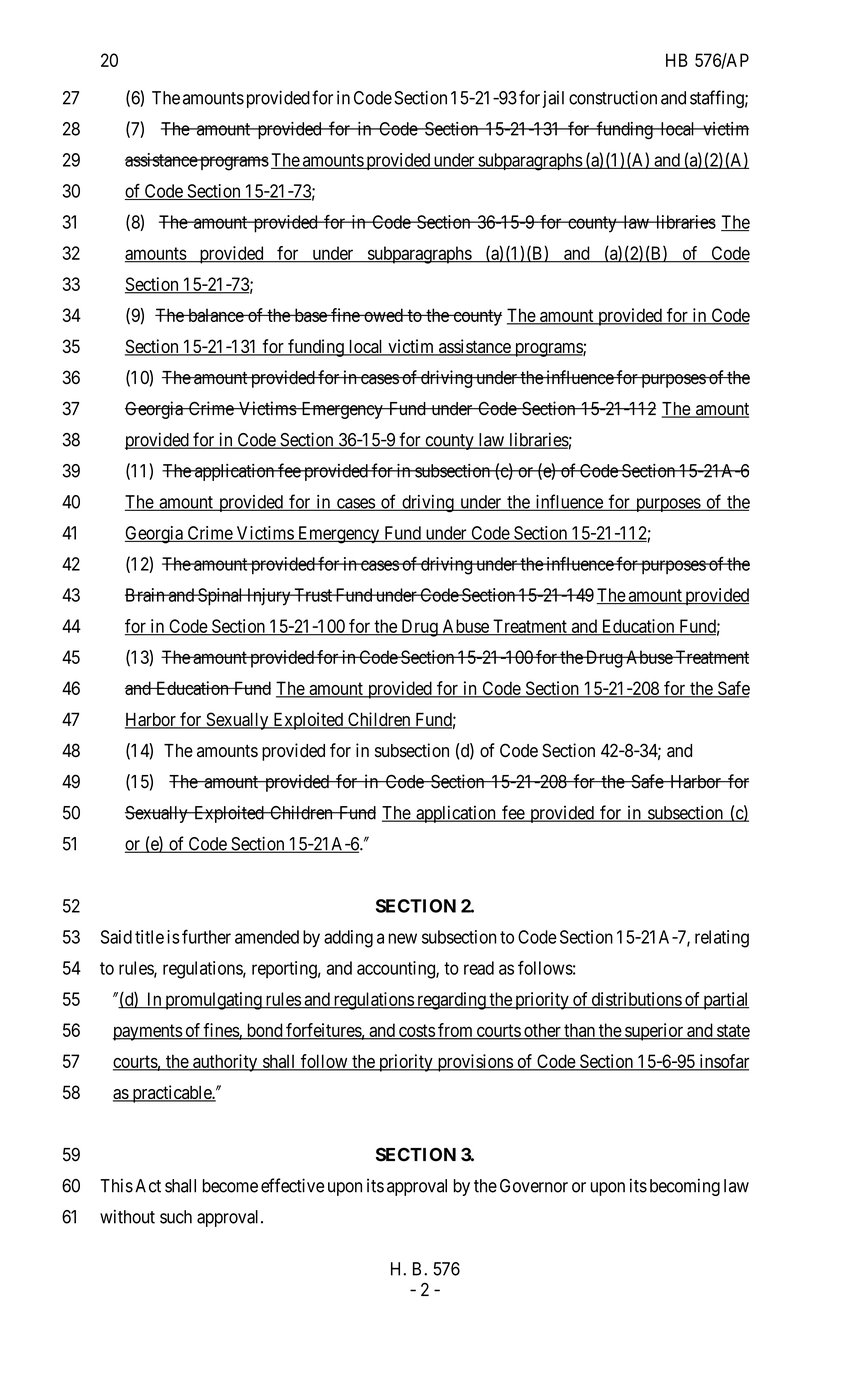 This screenshot has height=1400, width=849. What do you see at coordinates (613, 97) in the screenshot?
I see `construction` at bounding box center [613, 97].
